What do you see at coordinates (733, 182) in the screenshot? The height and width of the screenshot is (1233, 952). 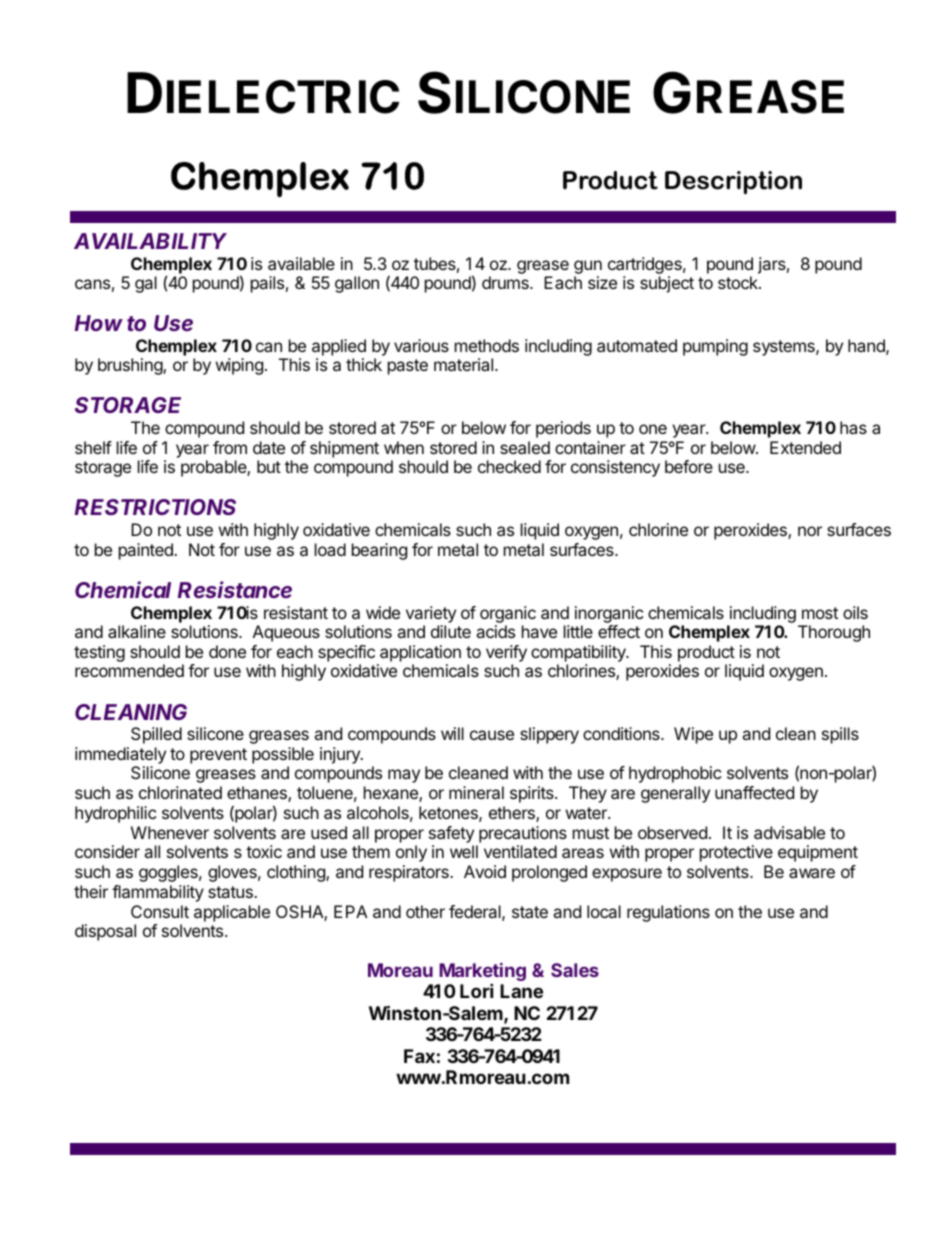 I see `Description` at bounding box center [733, 182].
